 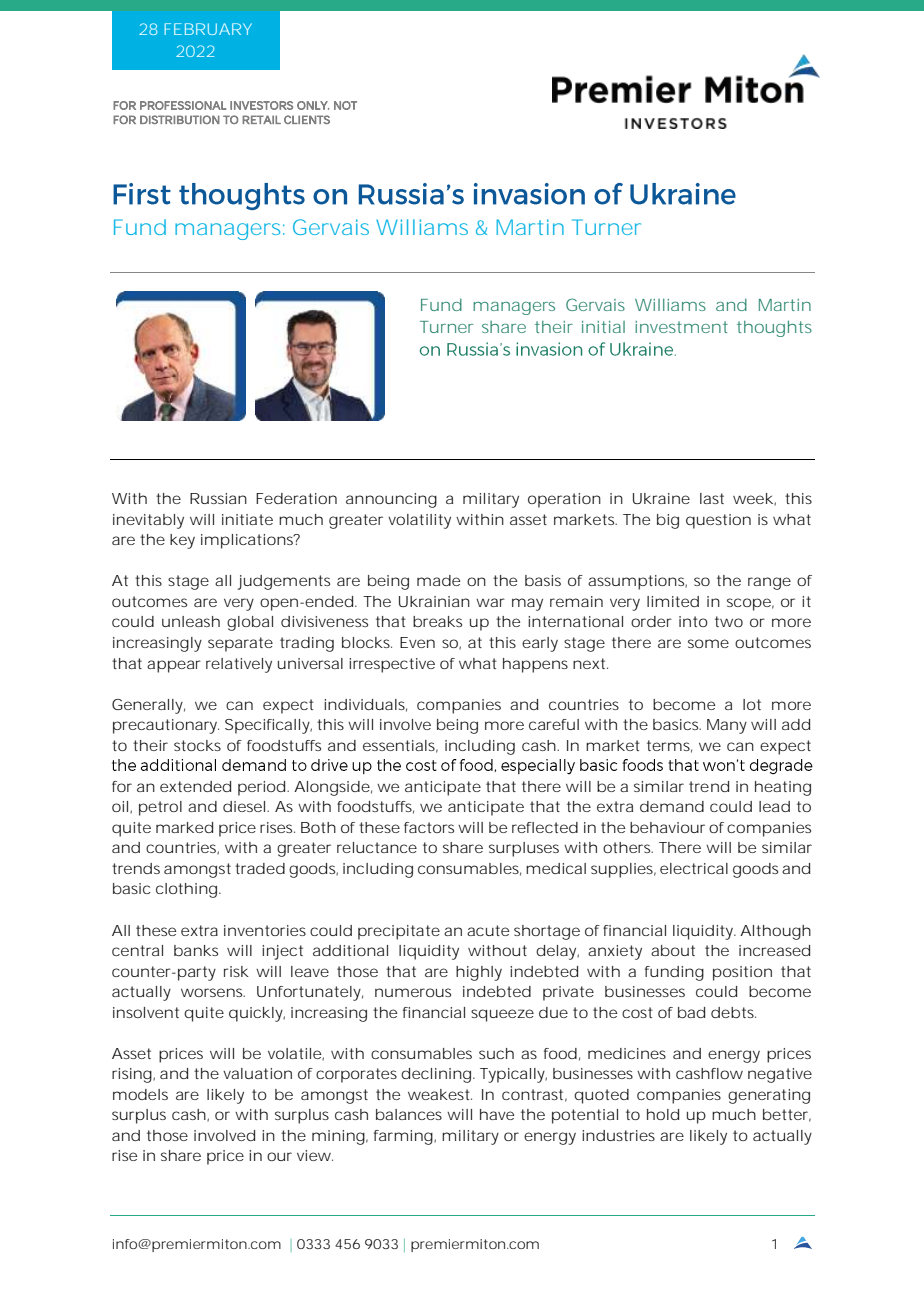 What do you see at coordinates (140, 1094) in the screenshot?
I see `models` at bounding box center [140, 1094].
